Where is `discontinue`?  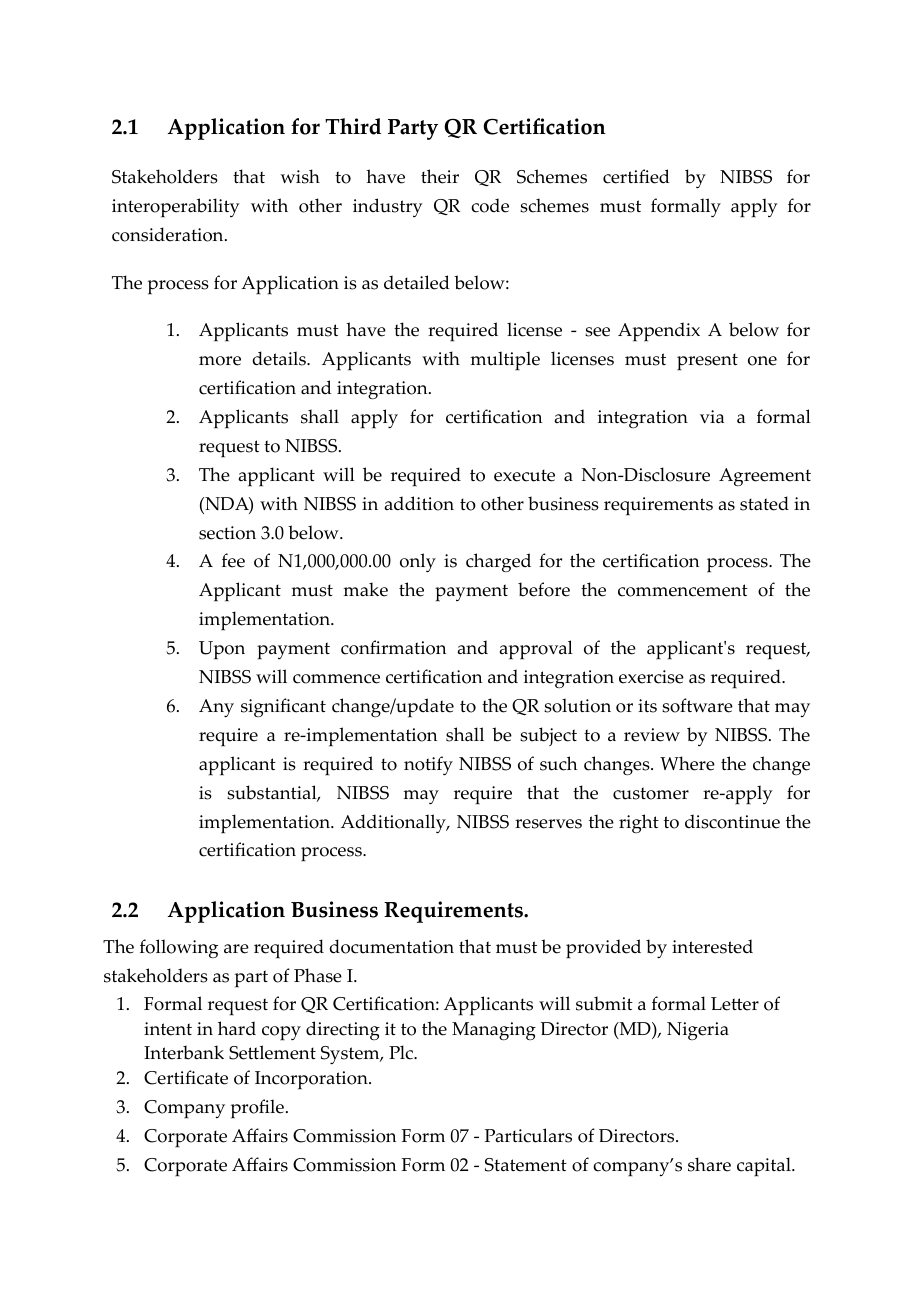
discontinue is located at coordinates (732, 821).
